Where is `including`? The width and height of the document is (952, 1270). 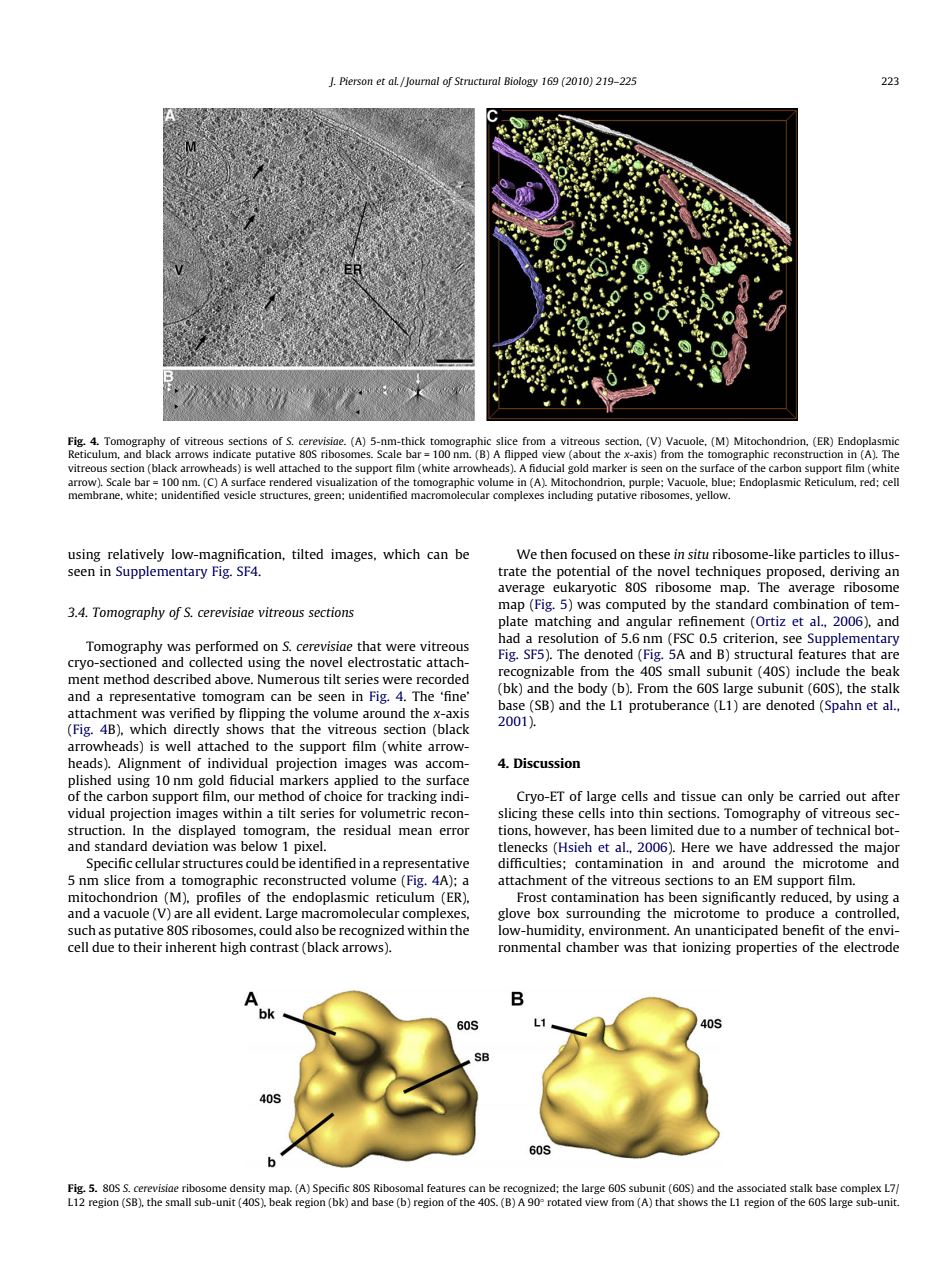 including is located at coordinates (570, 496).
